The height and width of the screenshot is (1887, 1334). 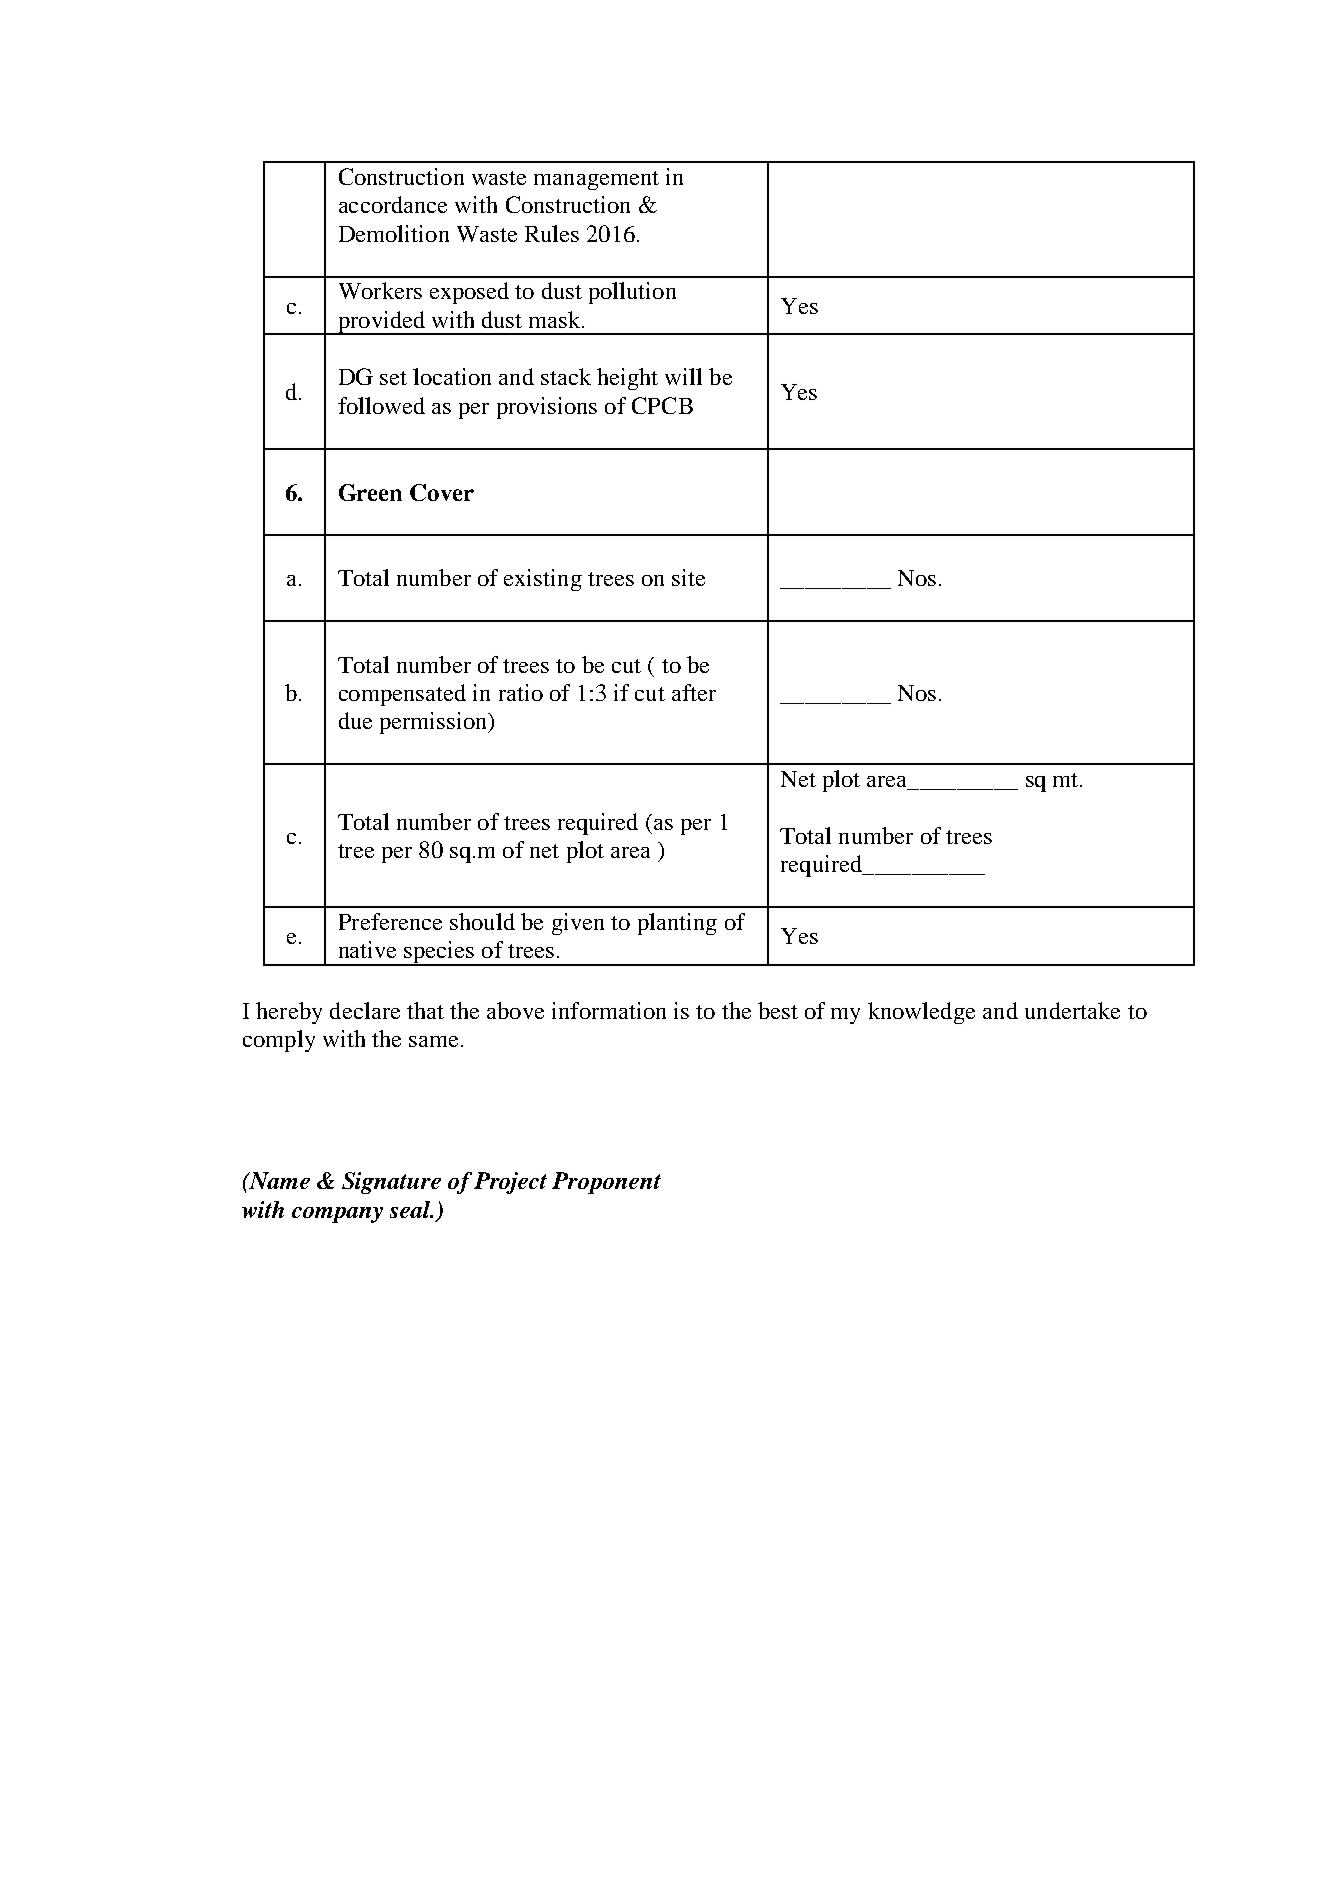 What do you see at coordinates (391, 1183) in the screenshot?
I see `Signature` at bounding box center [391, 1183].
